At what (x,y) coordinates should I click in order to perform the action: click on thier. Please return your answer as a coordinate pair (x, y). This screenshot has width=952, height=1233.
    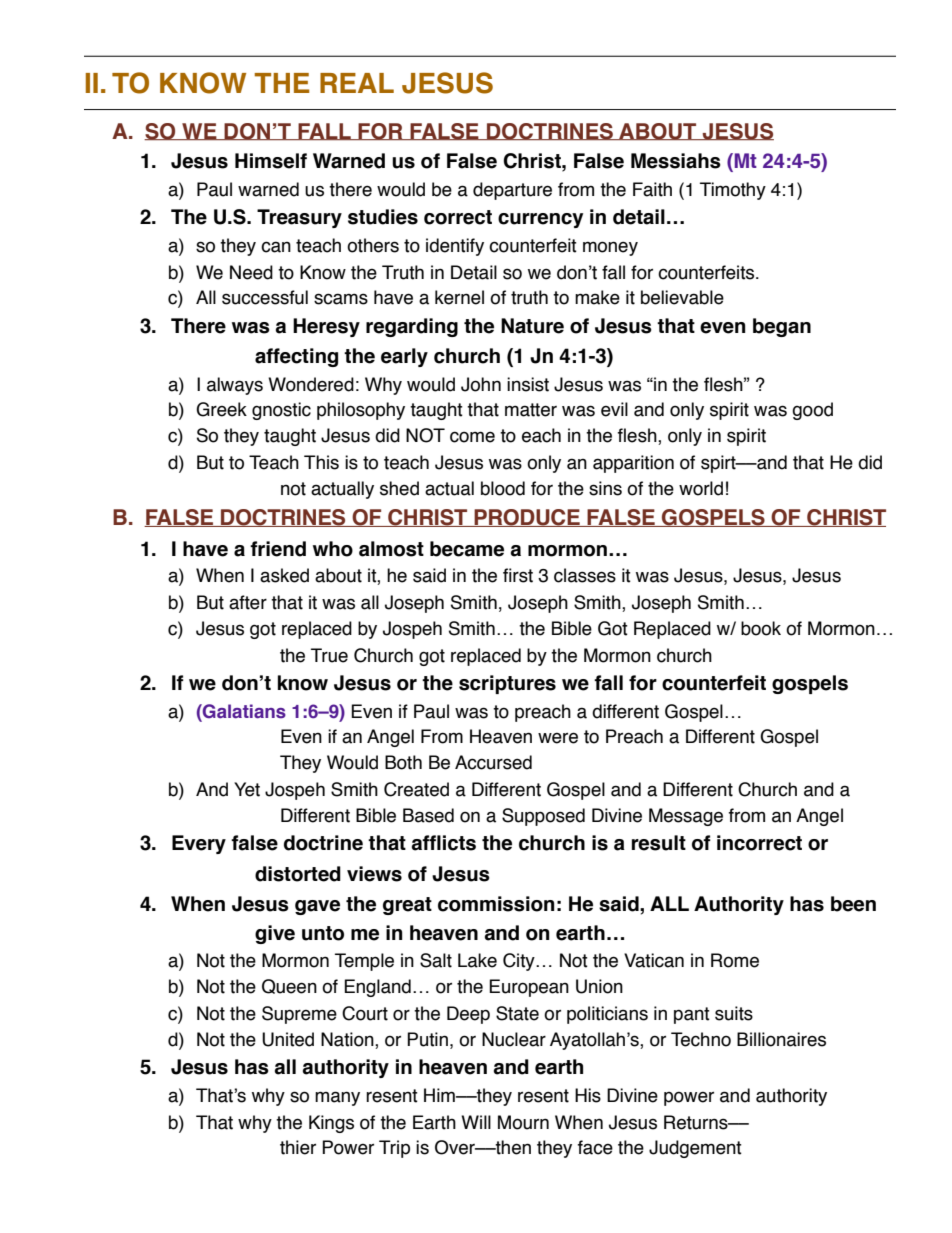
    Looking at the image, I should click on (298, 1147).
